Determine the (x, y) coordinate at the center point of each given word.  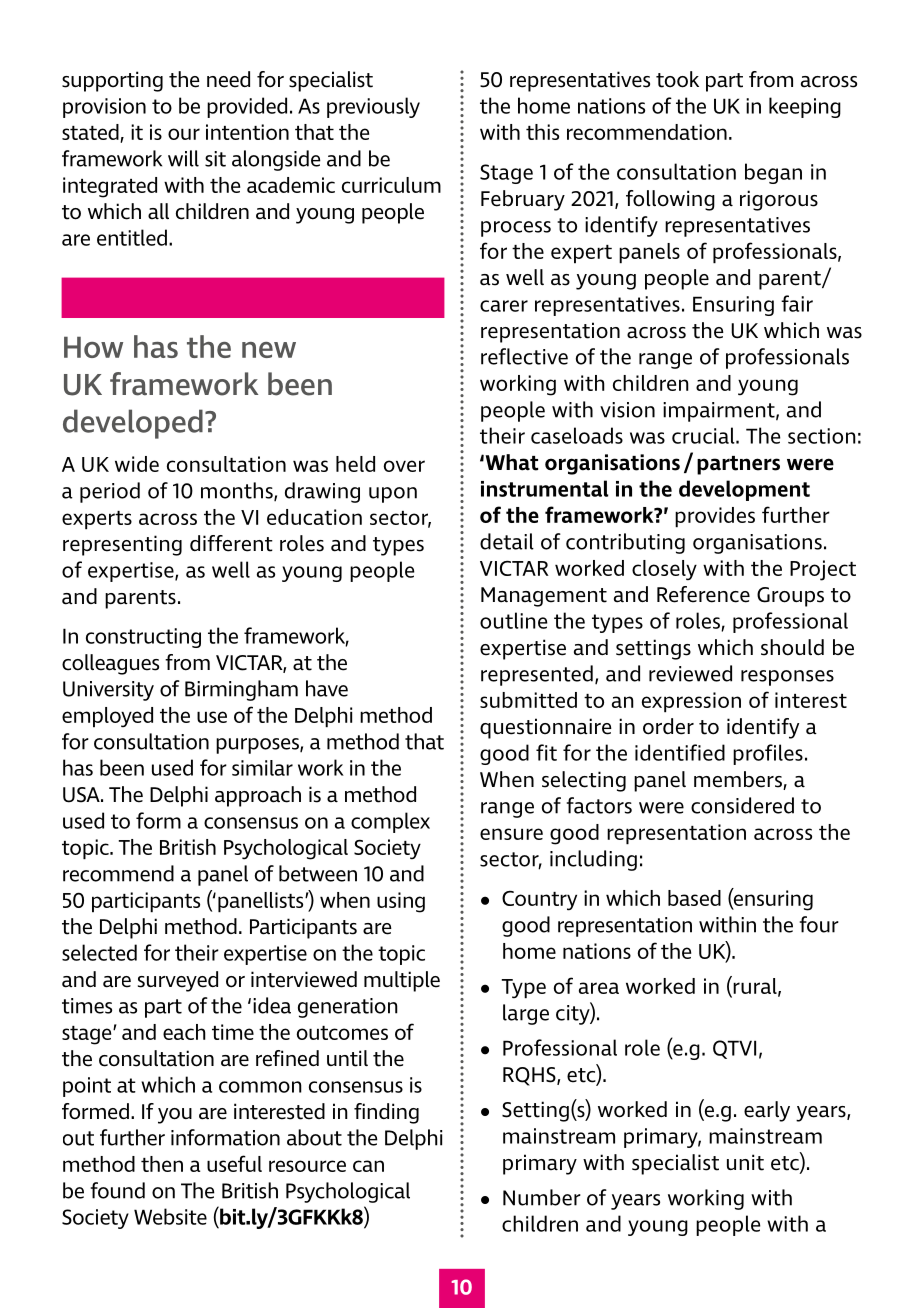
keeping (805, 107)
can (368, 1166)
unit (745, 1162)
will (183, 158)
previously (373, 107)
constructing (143, 638)
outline (513, 620)
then (162, 1164)
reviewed (690, 673)
